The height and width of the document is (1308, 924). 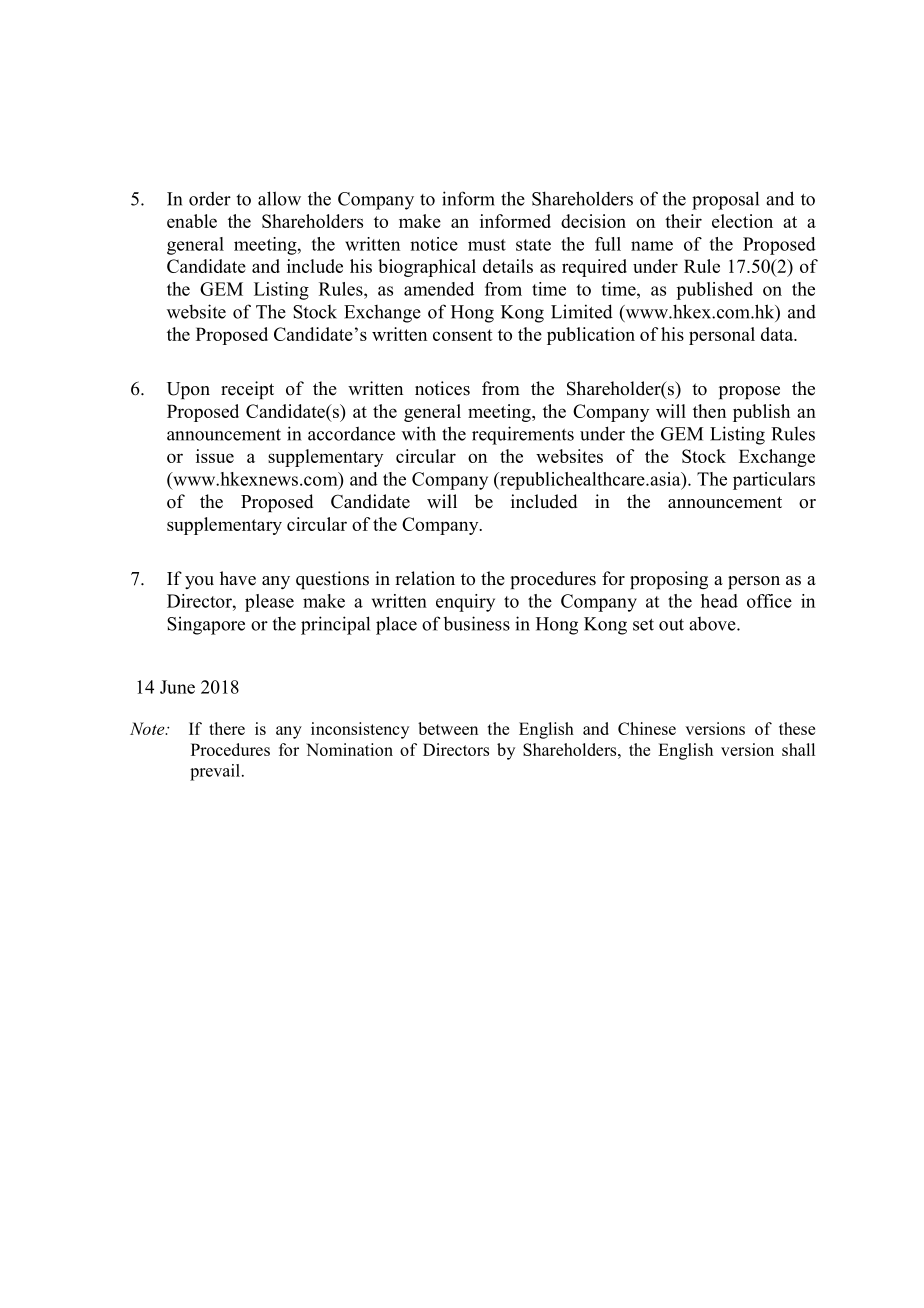 What do you see at coordinates (713, 624) in the document?
I see `above` at bounding box center [713, 624].
